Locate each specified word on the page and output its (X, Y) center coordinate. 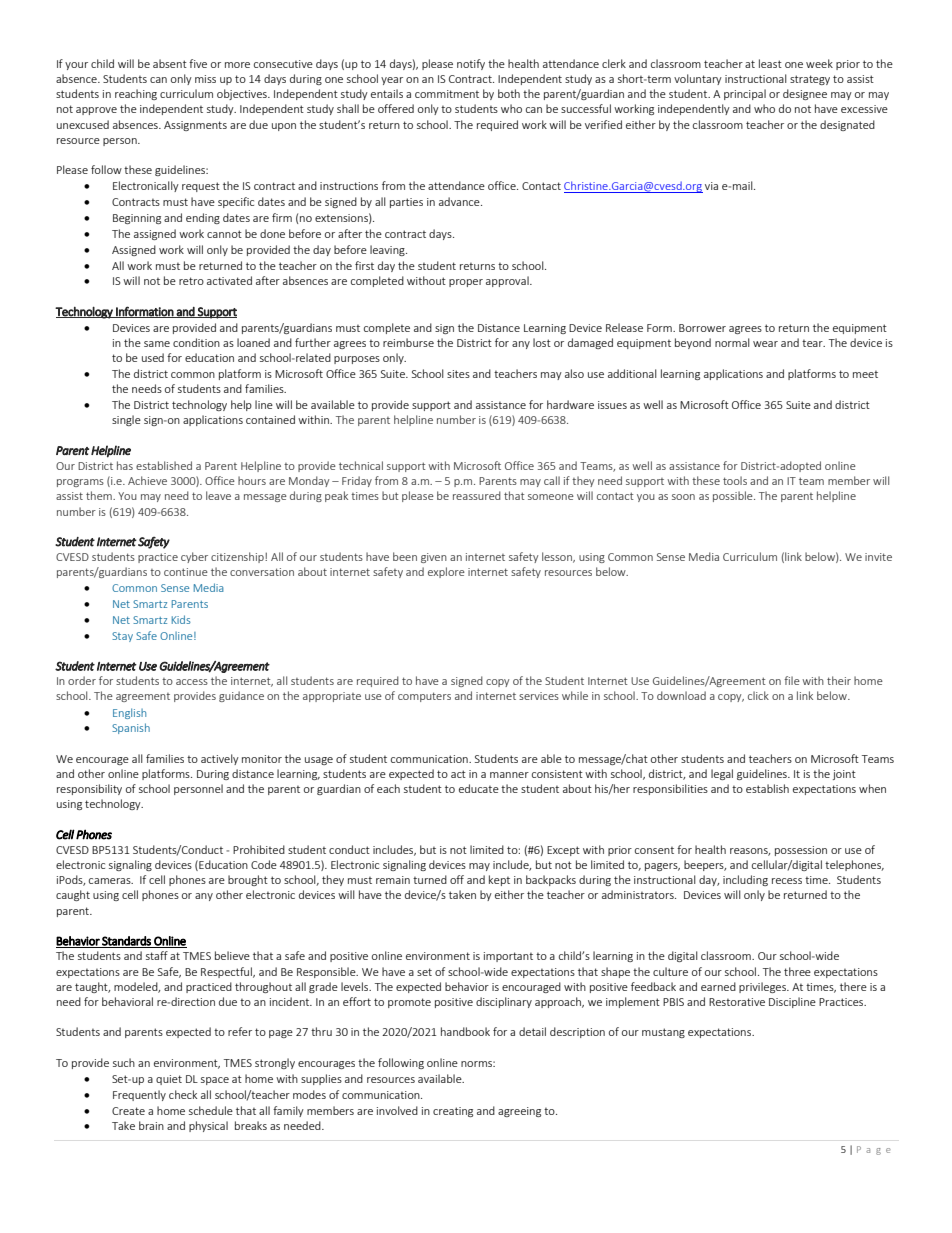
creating (453, 1112)
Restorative (737, 1002)
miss (205, 79)
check (183, 1094)
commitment (447, 94)
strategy (810, 80)
